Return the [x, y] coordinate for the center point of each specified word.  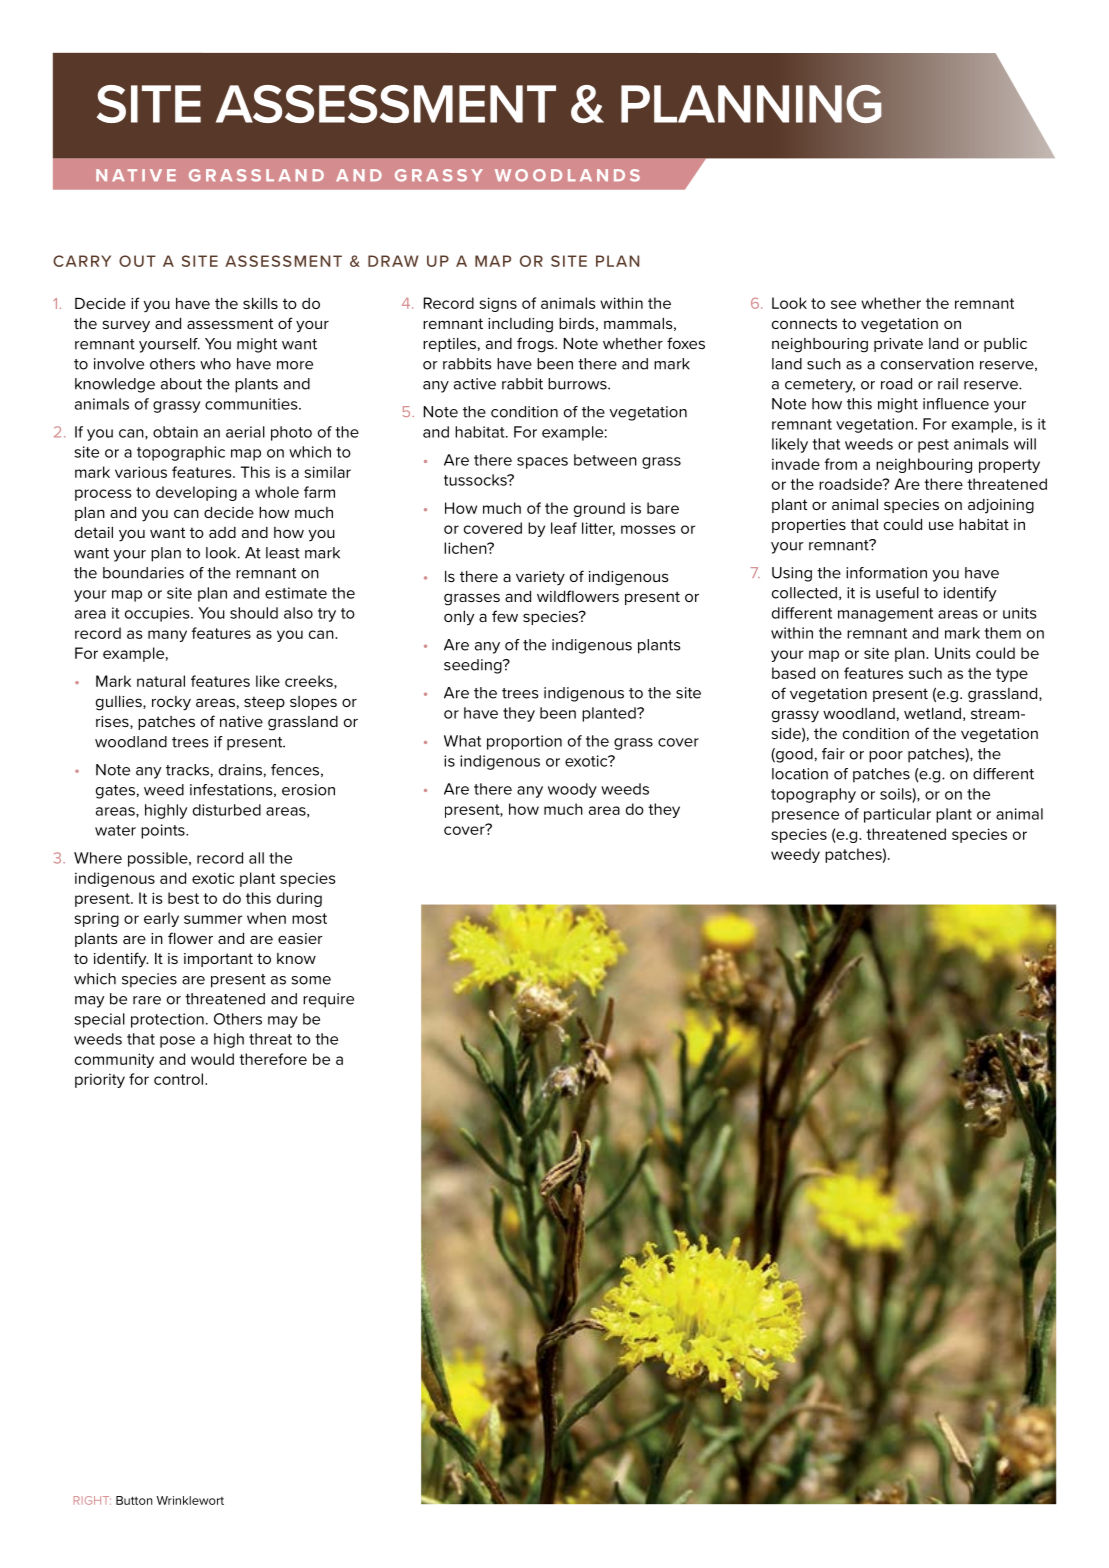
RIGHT [92, 1500]
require [328, 1000]
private [898, 345]
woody [572, 790]
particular [897, 815]
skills [260, 303]
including [520, 325]
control [180, 1079]
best [183, 898]
